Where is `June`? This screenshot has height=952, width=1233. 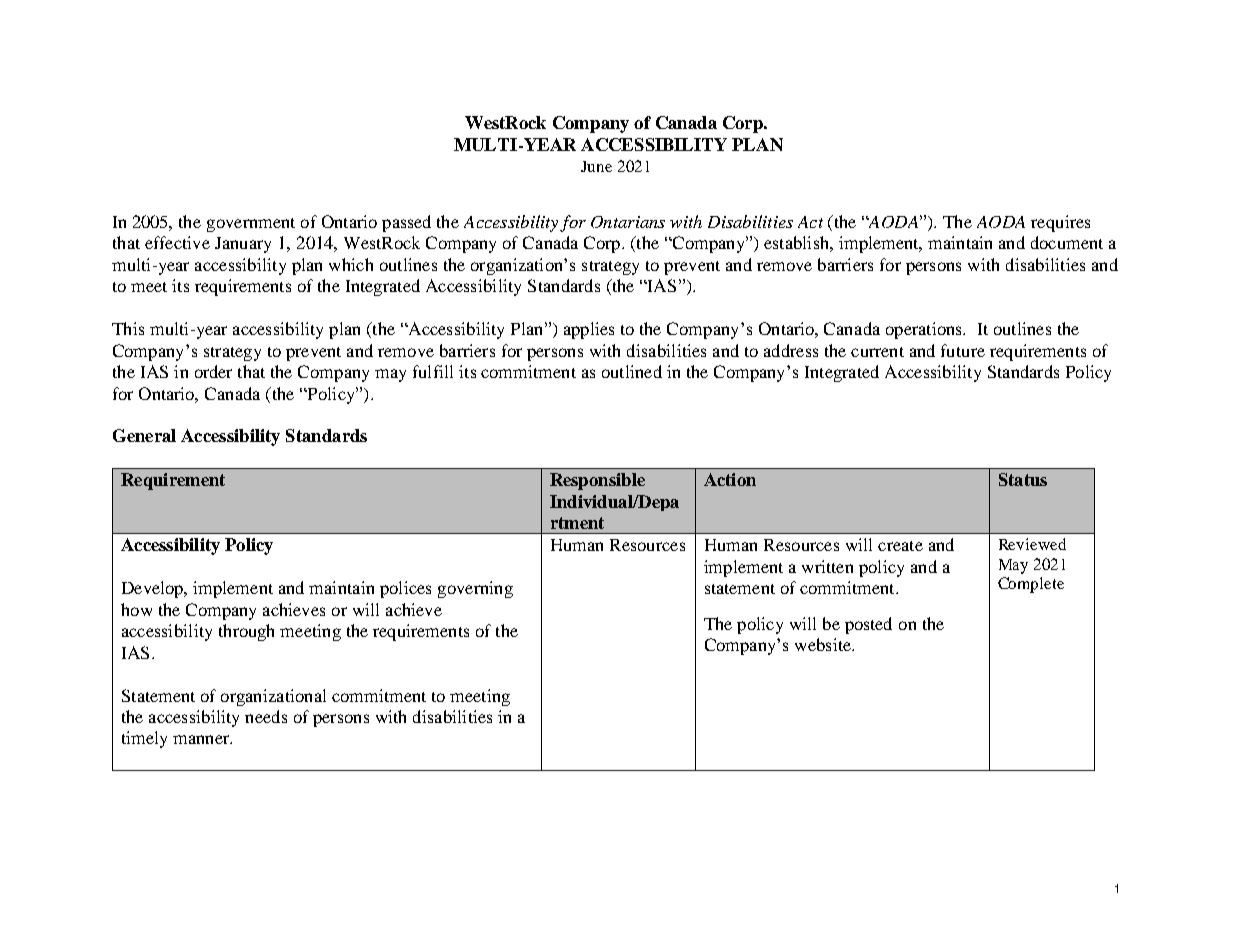
June is located at coordinates (596, 166).
